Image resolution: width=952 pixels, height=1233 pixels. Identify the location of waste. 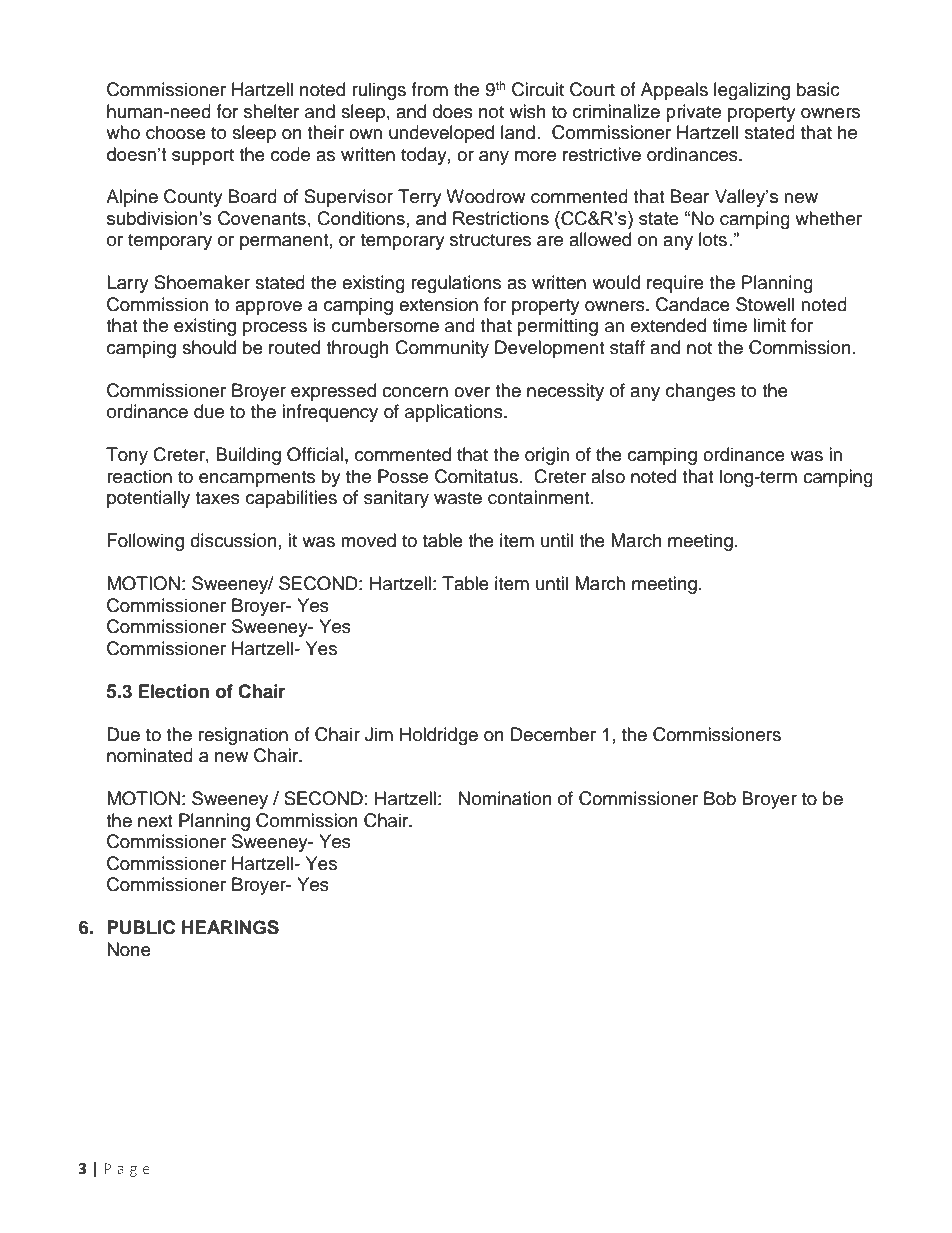
(458, 498).
